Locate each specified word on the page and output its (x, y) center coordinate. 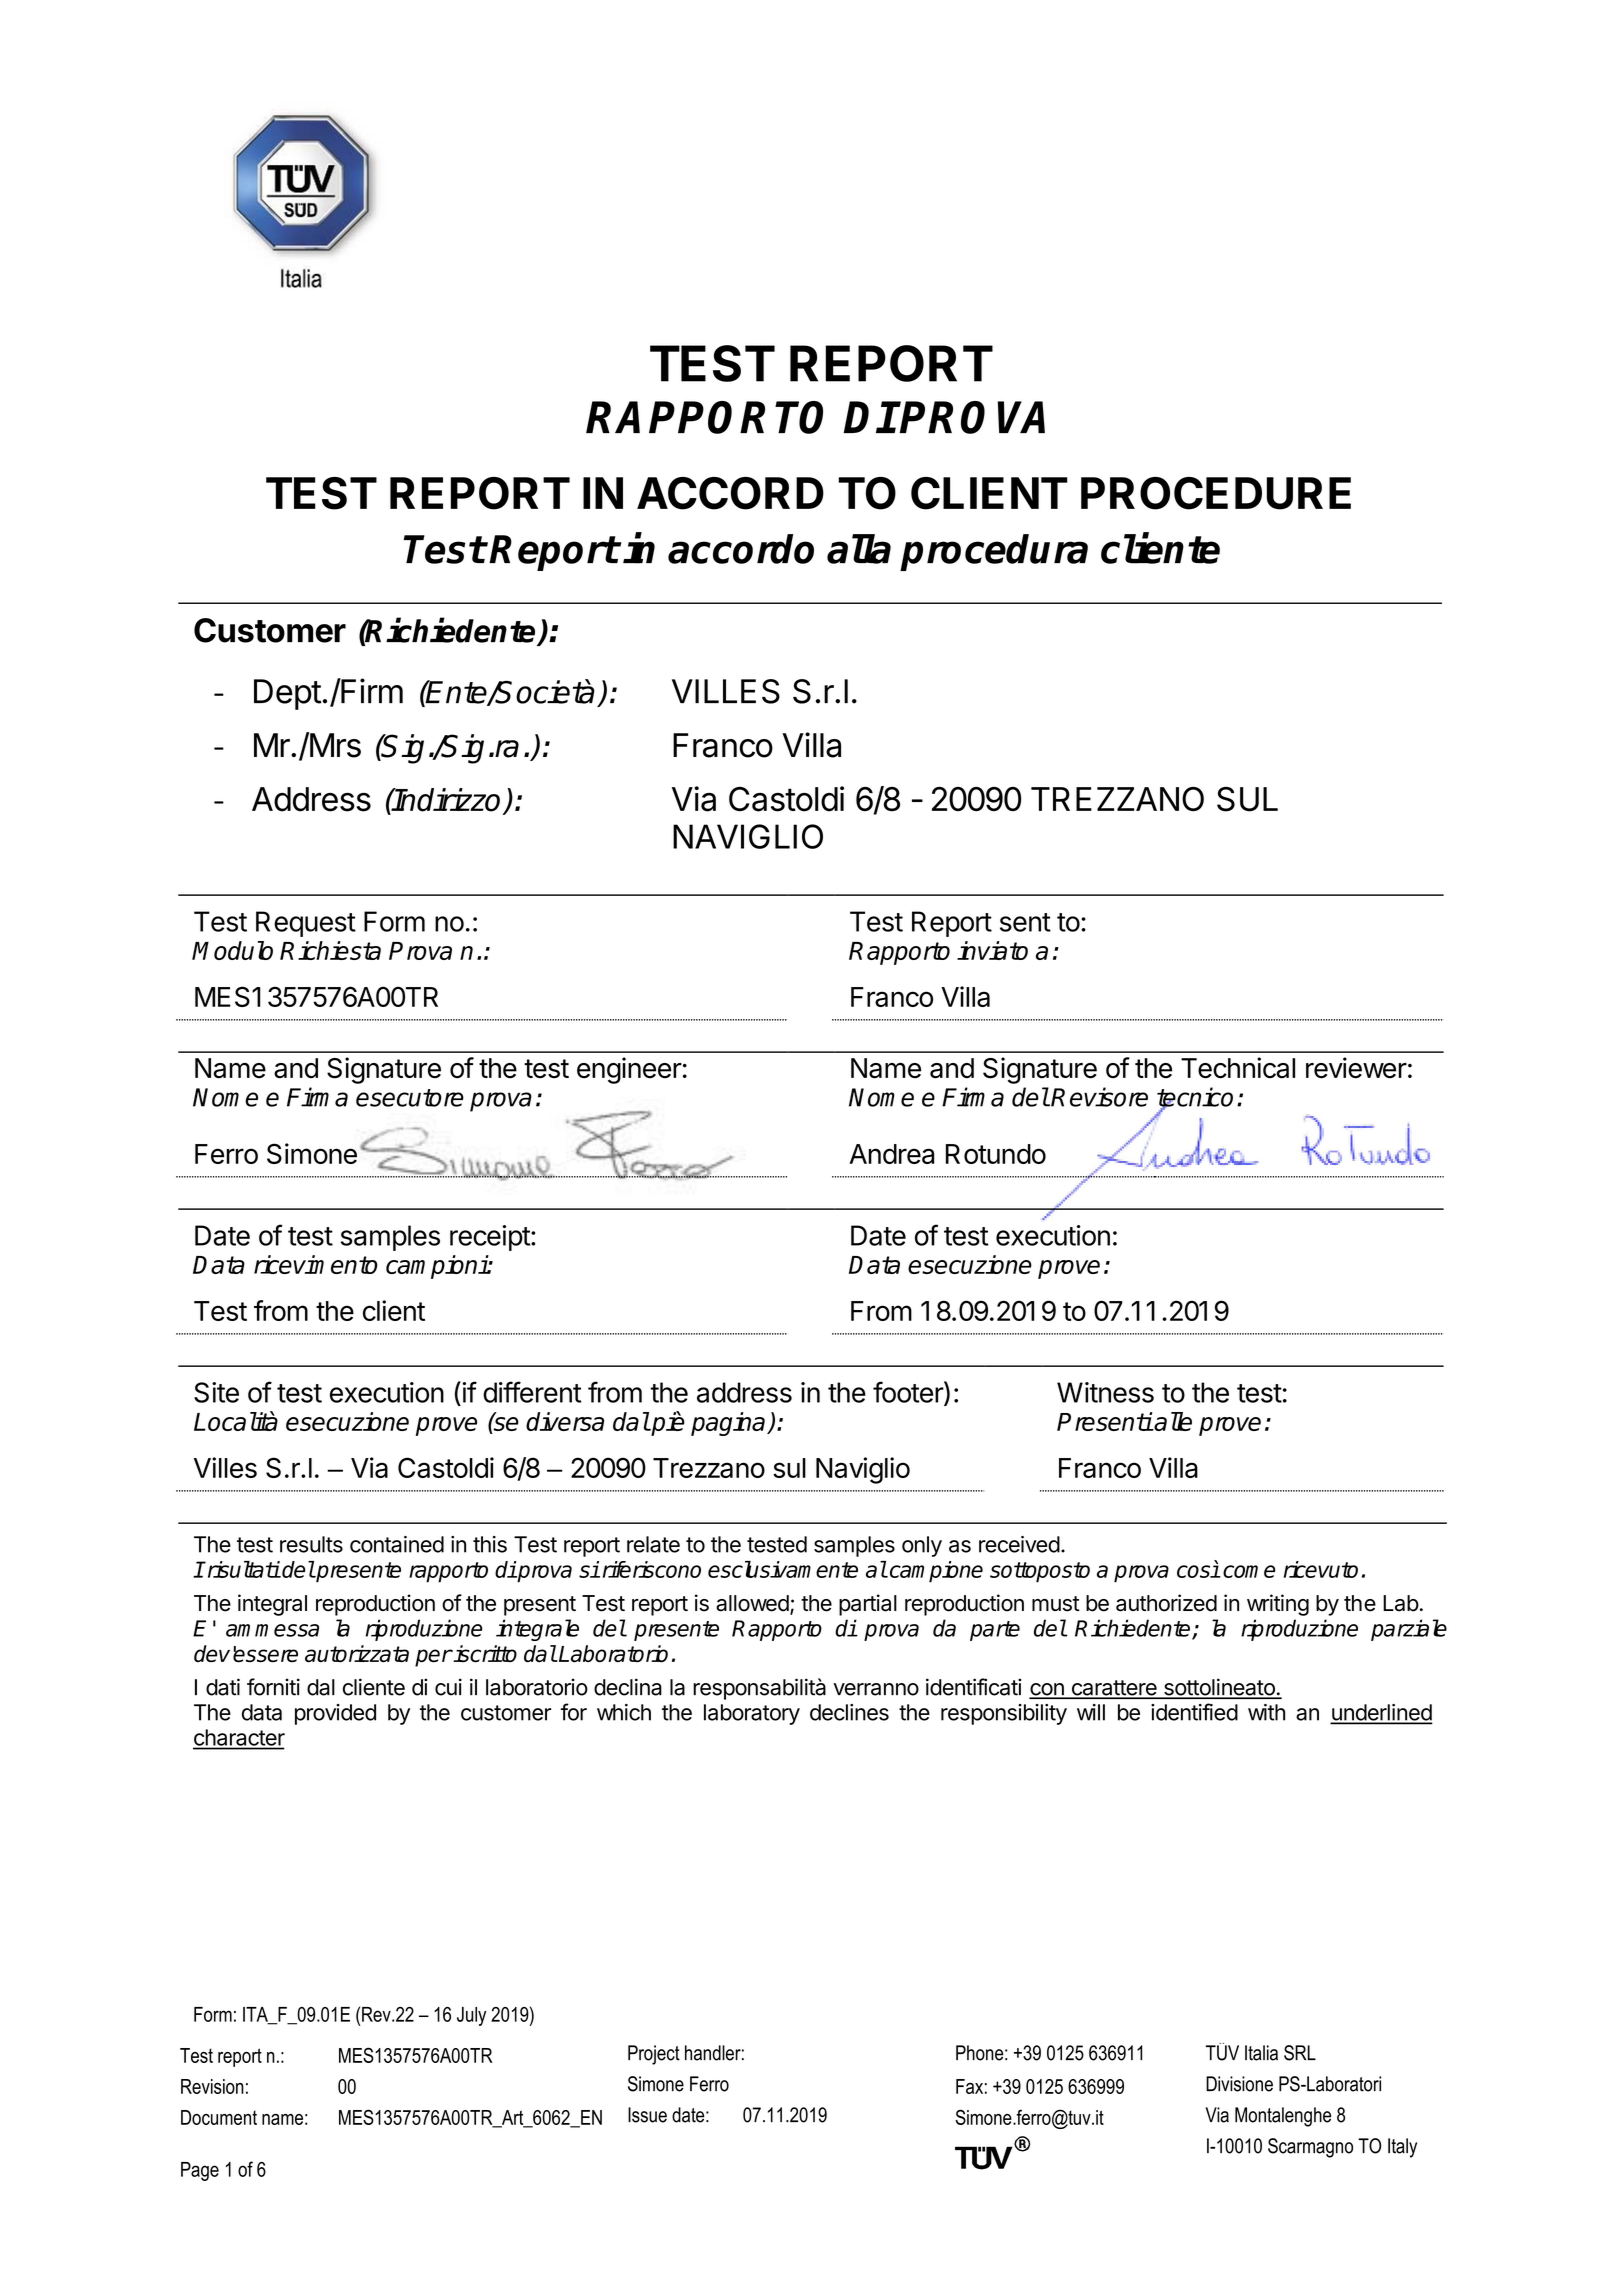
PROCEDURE (1216, 493)
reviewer (1356, 1068)
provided (335, 1714)
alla (859, 549)
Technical (1238, 1068)
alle (1172, 1421)
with (1266, 1712)
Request (306, 924)
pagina (729, 1424)
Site (216, 1392)
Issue (647, 2115)
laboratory (752, 1714)
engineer (629, 1070)
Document (219, 2117)
